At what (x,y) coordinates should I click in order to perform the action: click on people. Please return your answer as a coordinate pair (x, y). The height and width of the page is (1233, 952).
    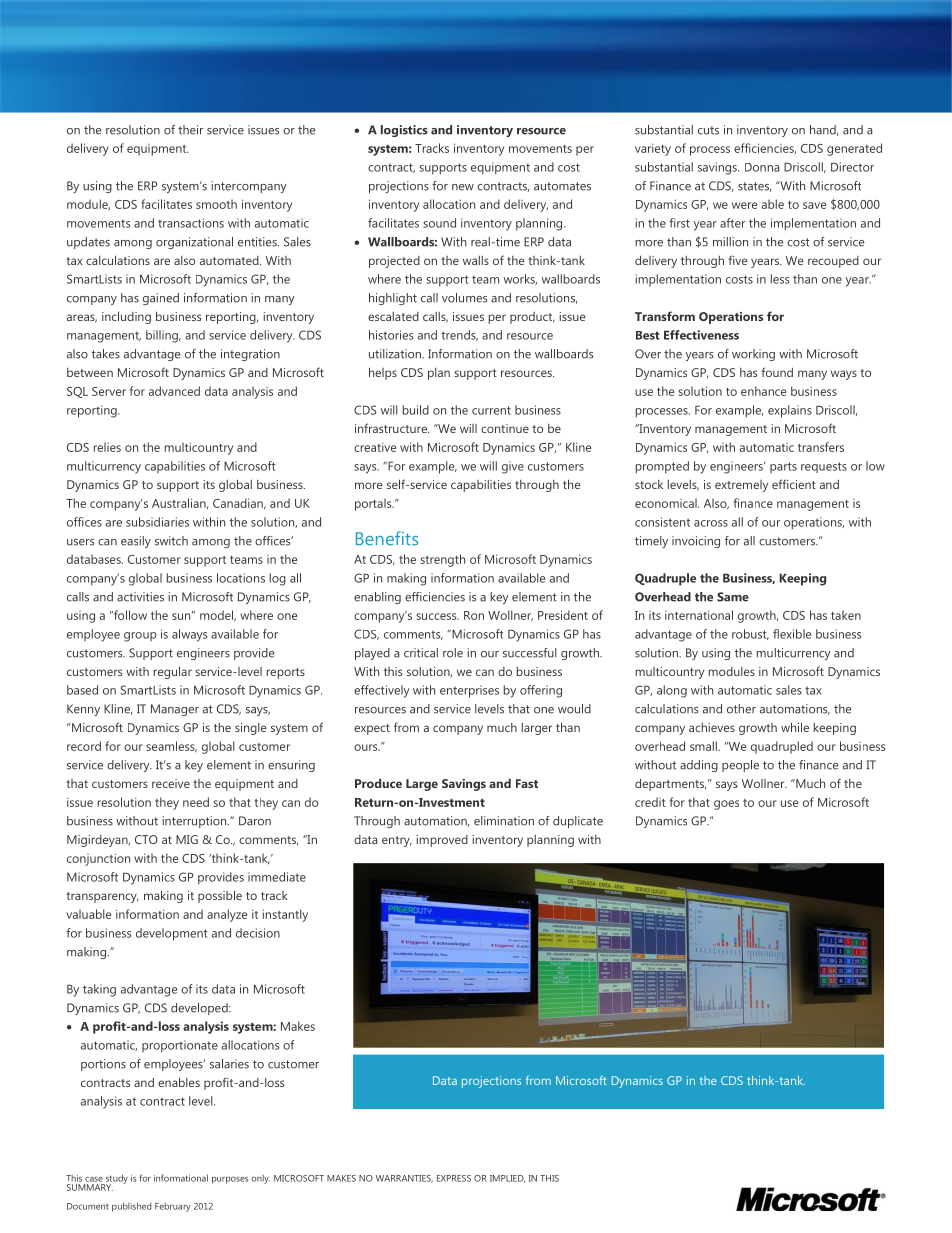
    Looking at the image, I should click on (740, 766).
